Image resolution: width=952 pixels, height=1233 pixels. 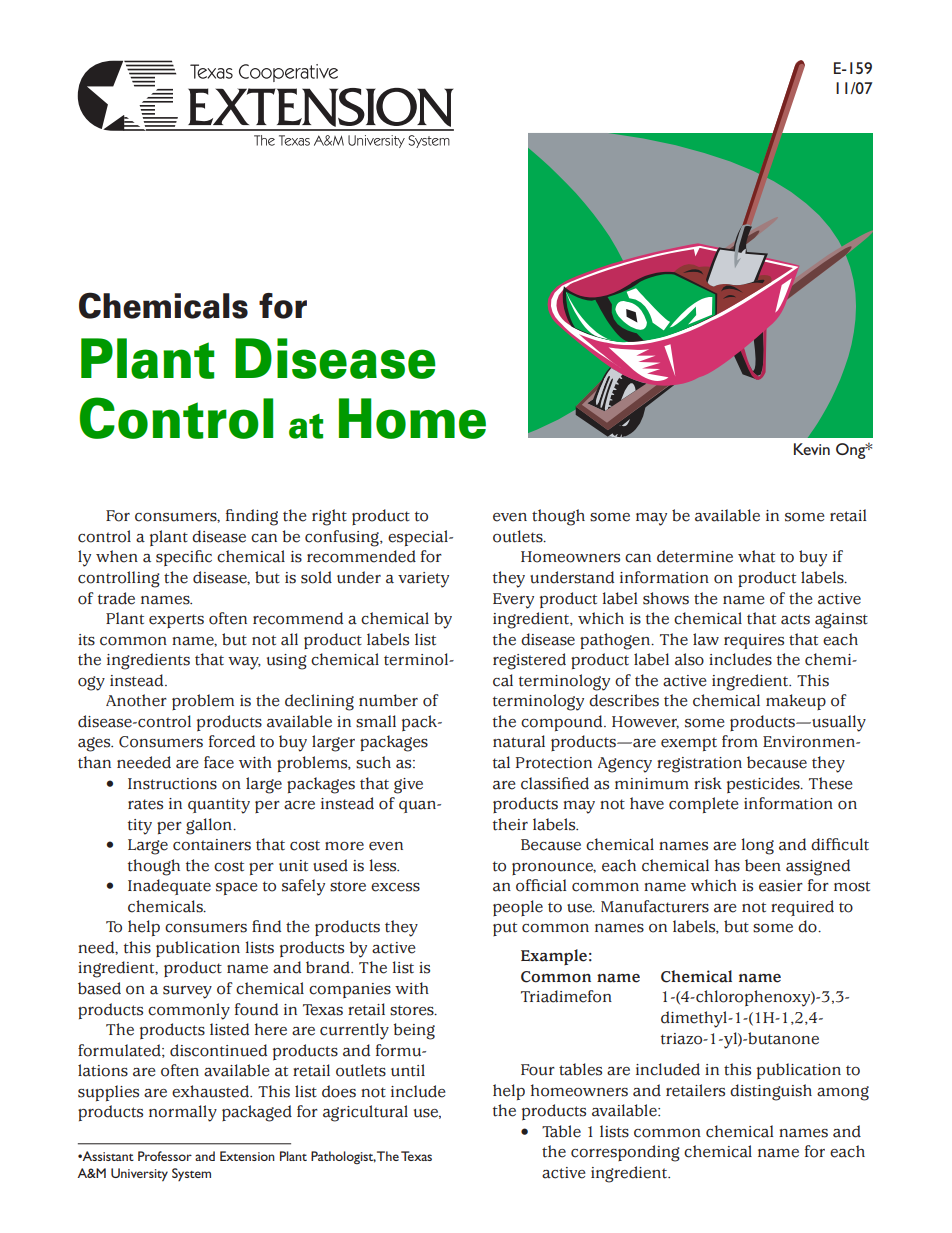 What do you see at coordinates (145, 804) in the screenshot?
I see `rates` at bounding box center [145, 804].
